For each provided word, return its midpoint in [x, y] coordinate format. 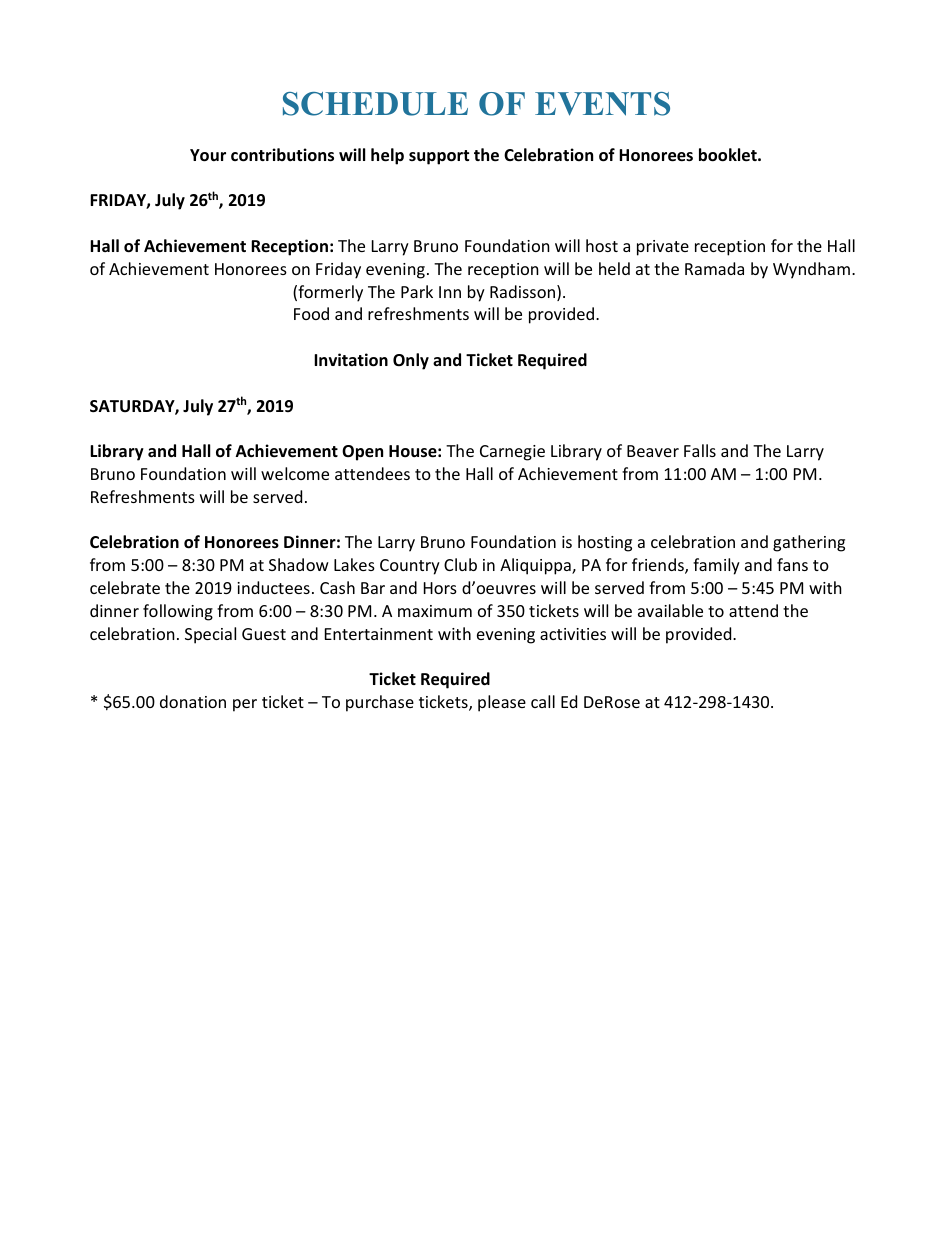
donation [193, 701]
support [439, 157]
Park [417, 291]
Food [311, 313]
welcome [295, 473]
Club [460, 564]
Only [411, 361]
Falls [700, 450]
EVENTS [602, 104]
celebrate [125, 587]
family [716, 566]
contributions [282, 155]
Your [208, 155]
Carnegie [512, 453]
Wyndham [811, 270]
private [663, 248]
